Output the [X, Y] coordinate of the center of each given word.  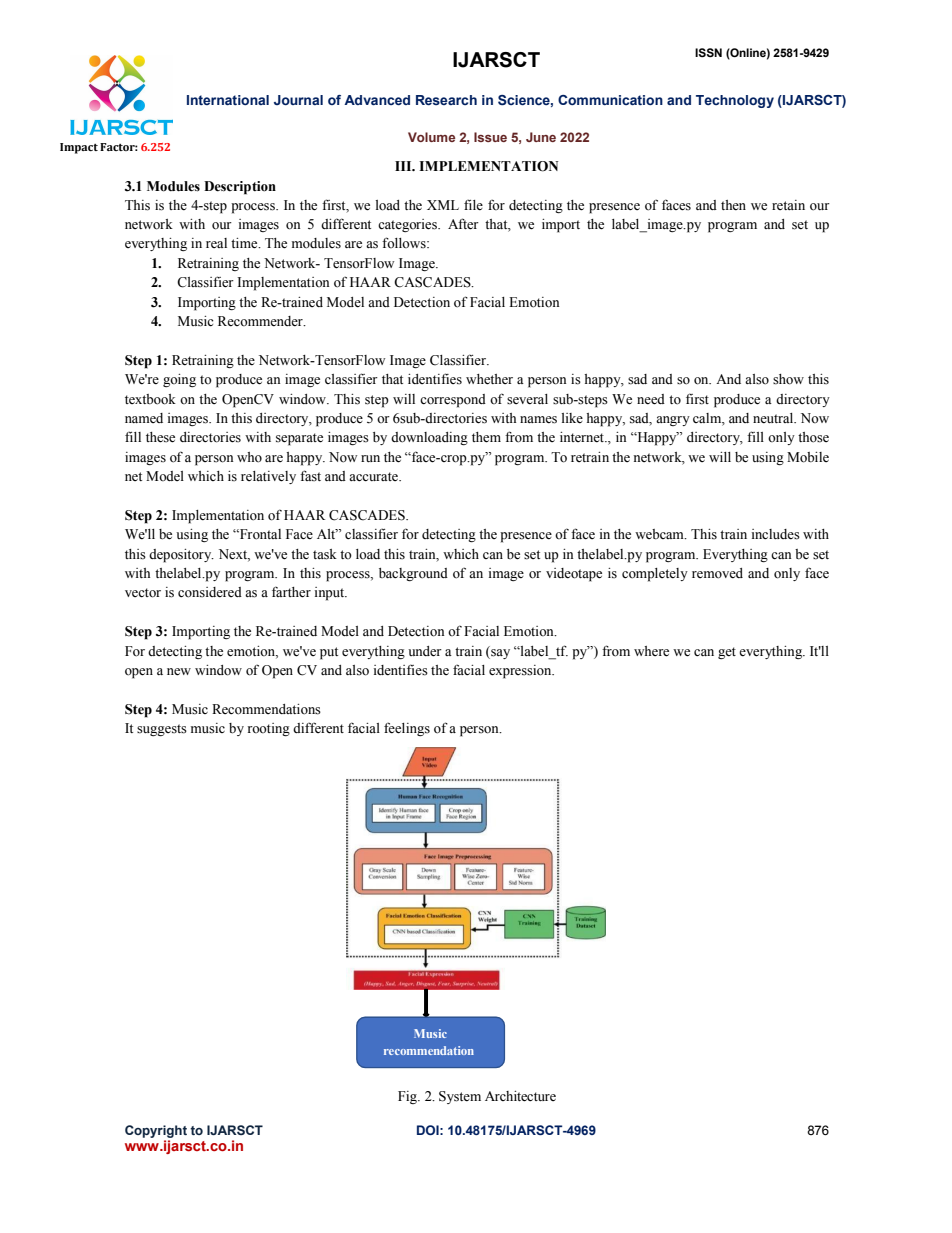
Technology [735, 101]
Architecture [520, 1096]
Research [446, 100]
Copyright [156, 1131]
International [228, 100]
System [460, 1097]
